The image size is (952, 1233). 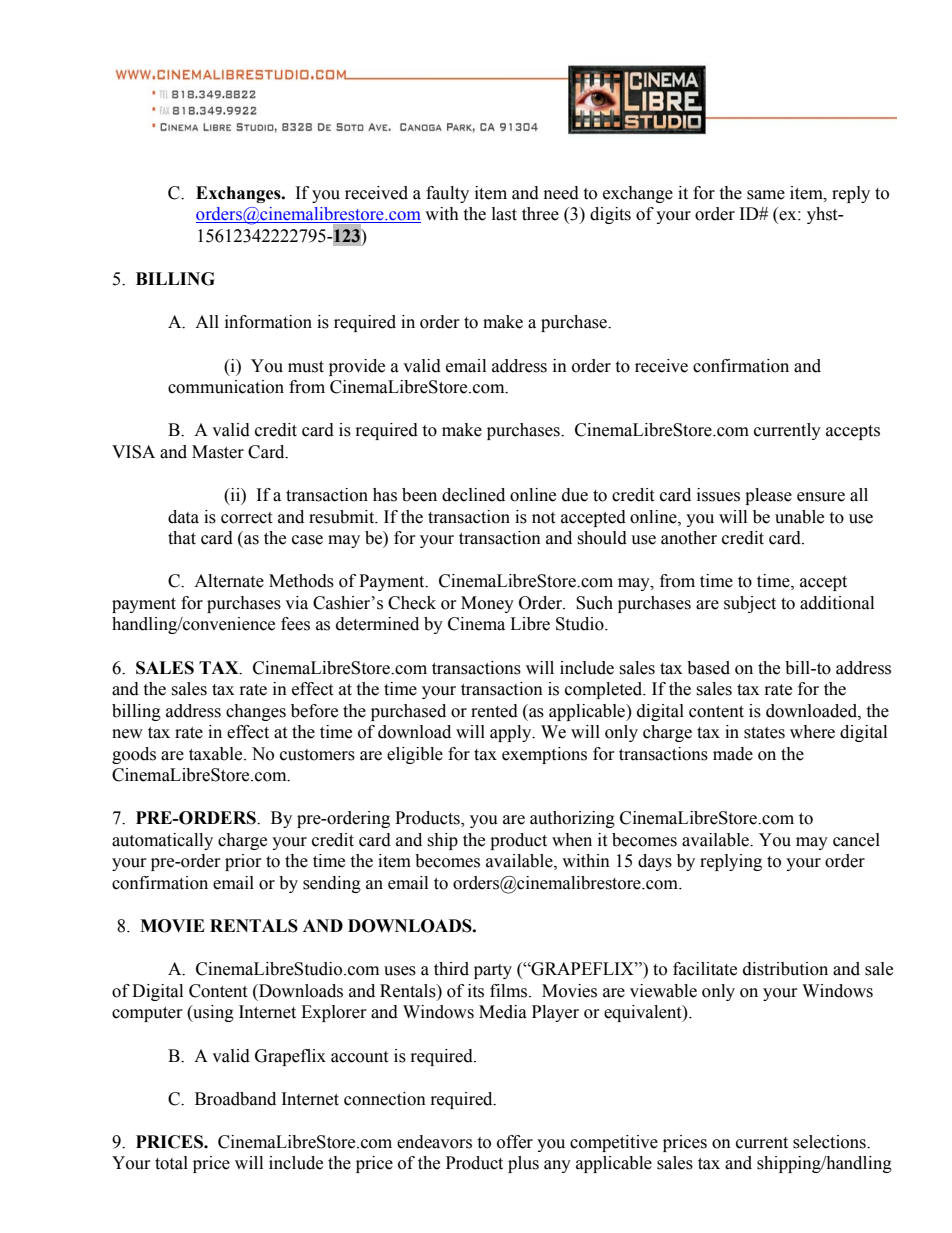 I want to click on information, so click(x=268, y=322).
